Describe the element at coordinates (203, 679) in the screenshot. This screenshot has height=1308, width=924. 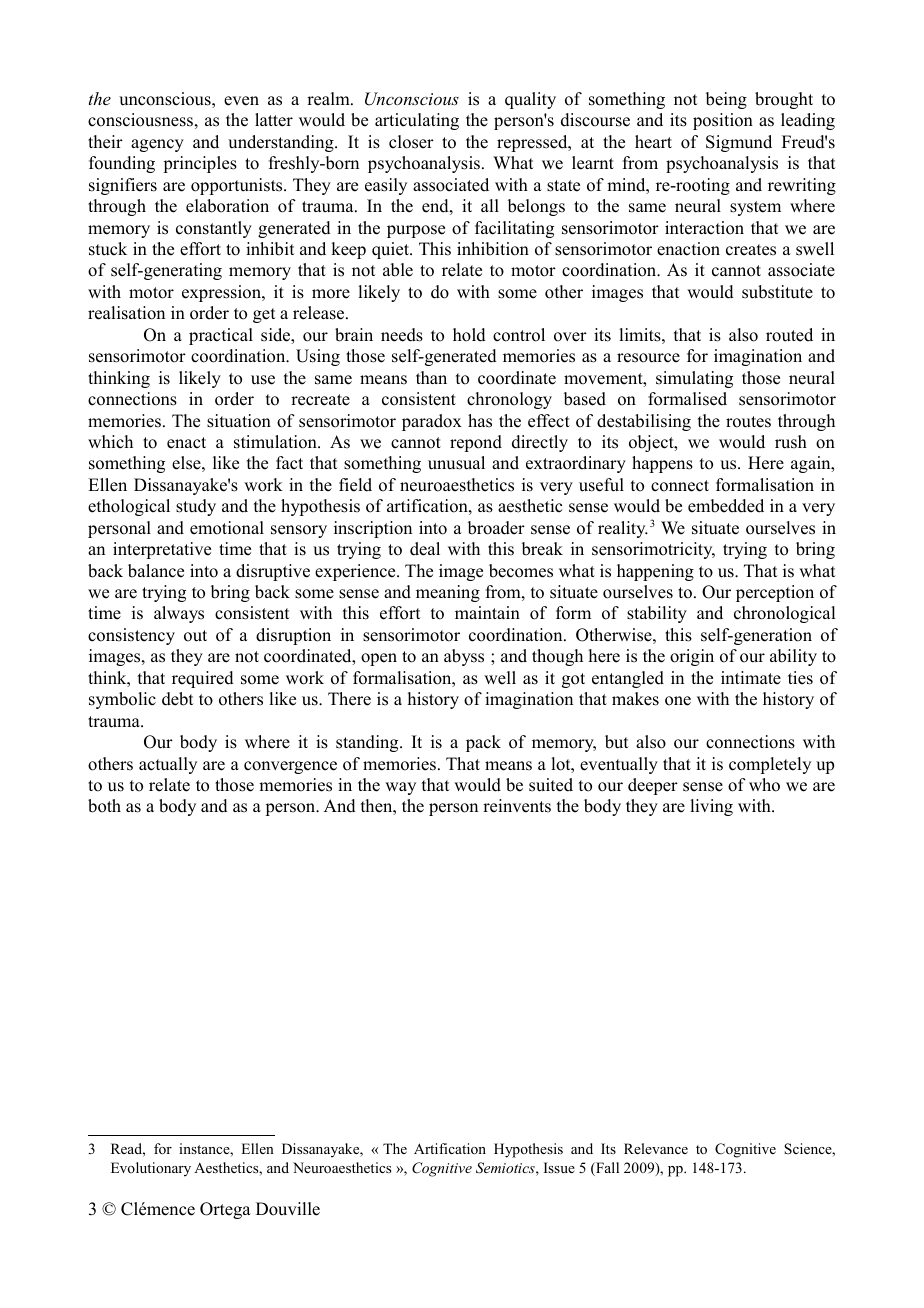
I see `required` at that location.
